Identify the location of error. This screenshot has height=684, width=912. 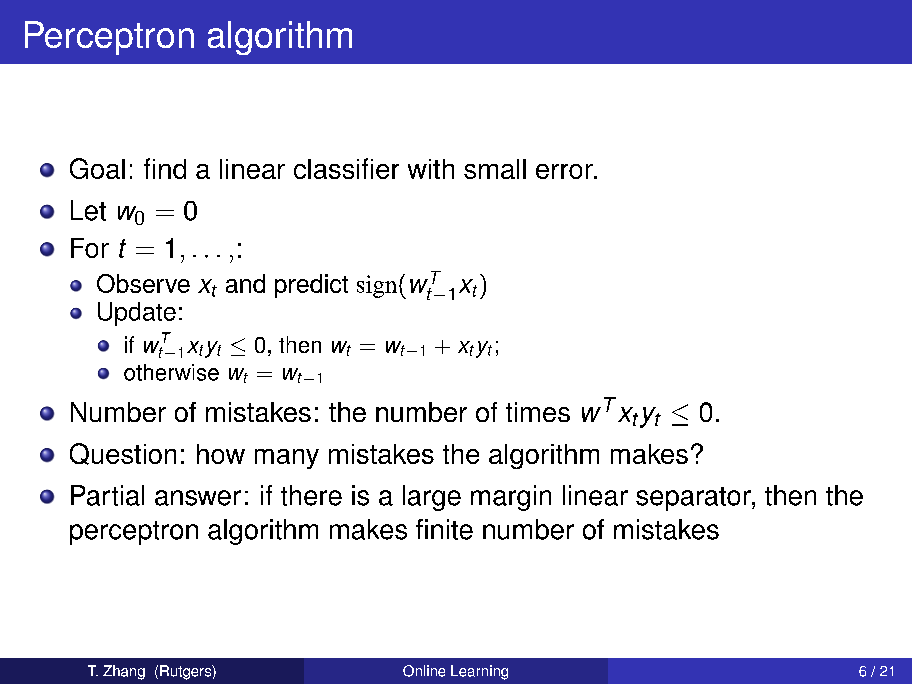
(565, 171).
